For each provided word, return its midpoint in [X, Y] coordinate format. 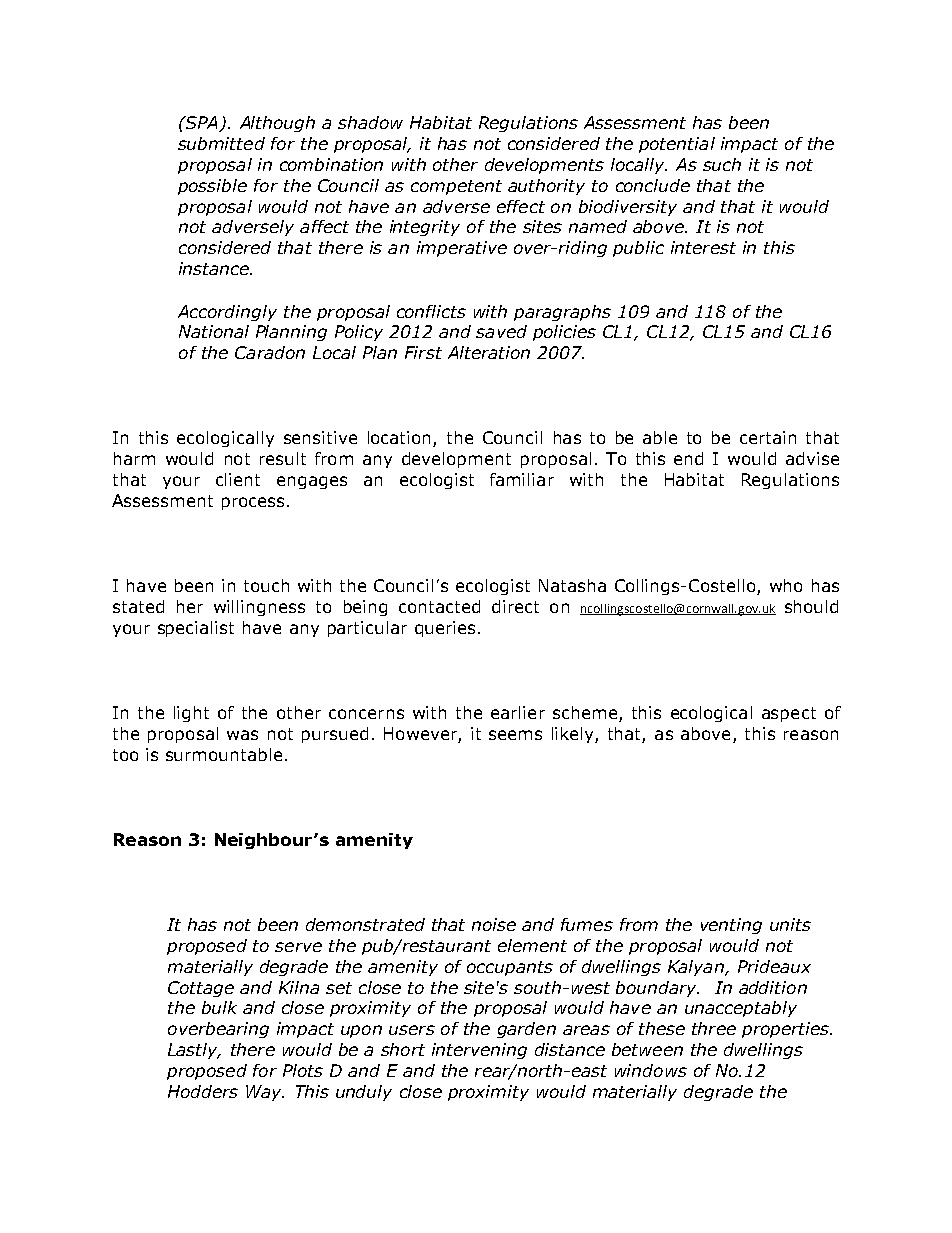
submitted [221, 143]
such [722, 164]
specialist [196, 629]
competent [456, 187]
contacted [439, 606]
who [786, 585]
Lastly [194, 1051]
